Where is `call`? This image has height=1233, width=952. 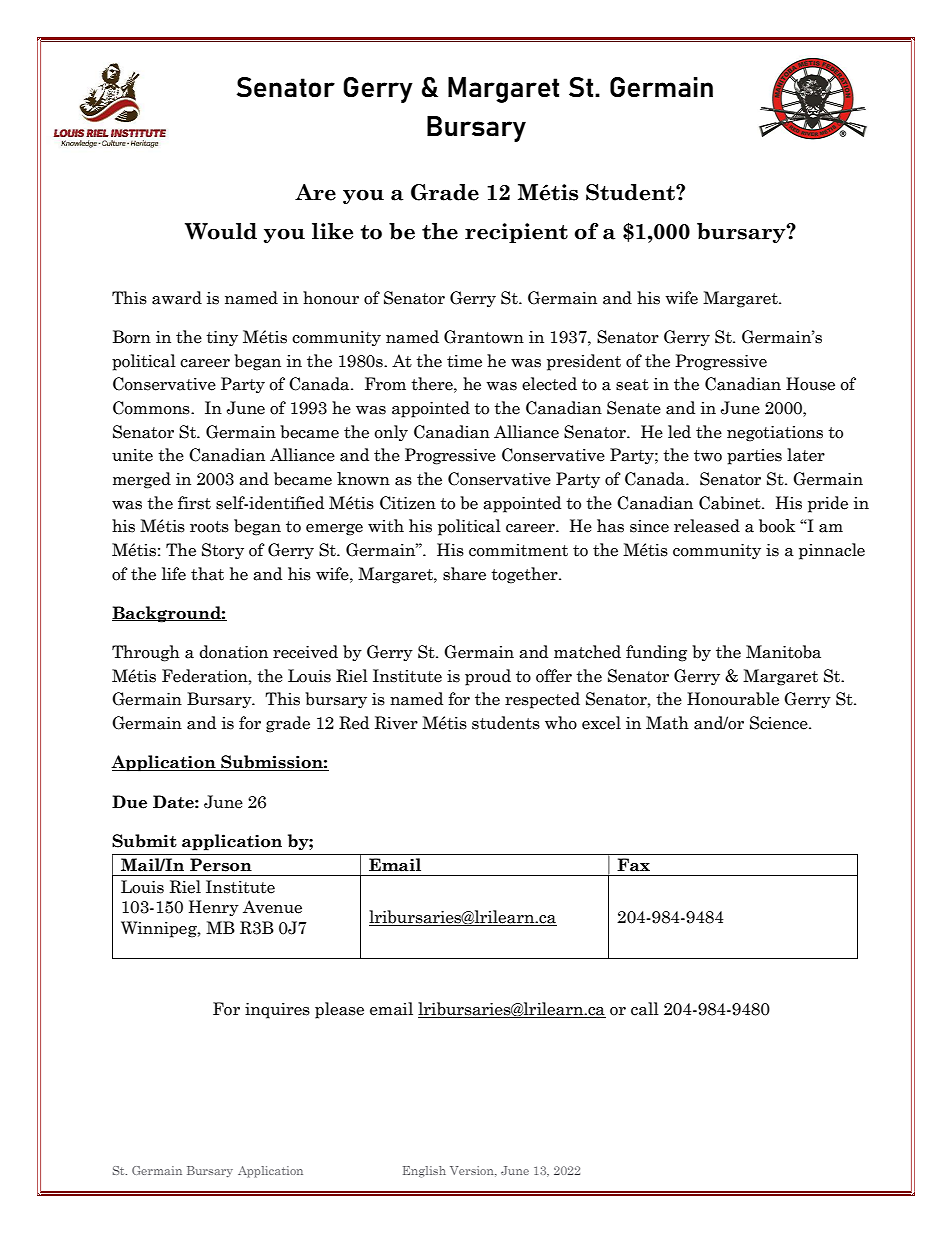
call is located at coordinates (645, 1009).
